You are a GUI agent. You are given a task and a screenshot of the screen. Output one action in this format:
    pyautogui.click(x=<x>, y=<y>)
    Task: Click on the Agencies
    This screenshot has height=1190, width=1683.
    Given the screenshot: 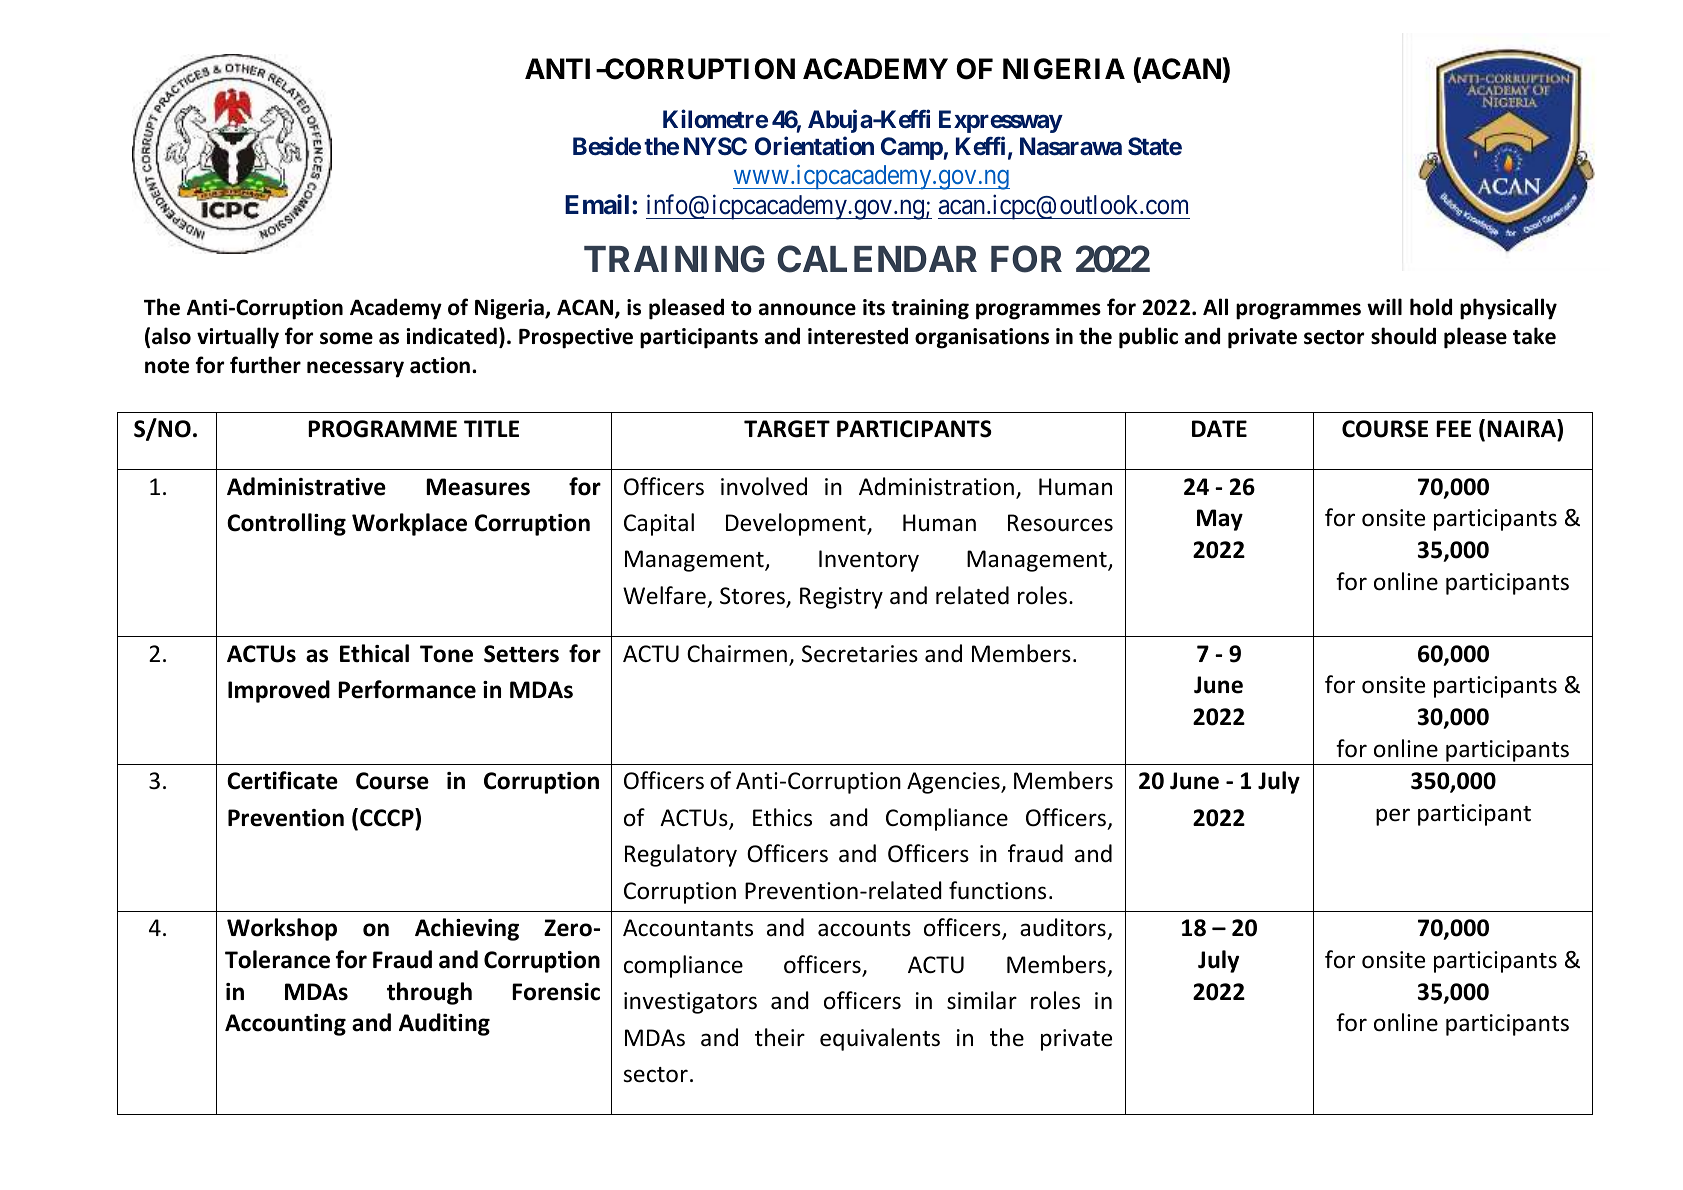 What is the action you would take?
    pyautogui.click(x=954, y=783)
